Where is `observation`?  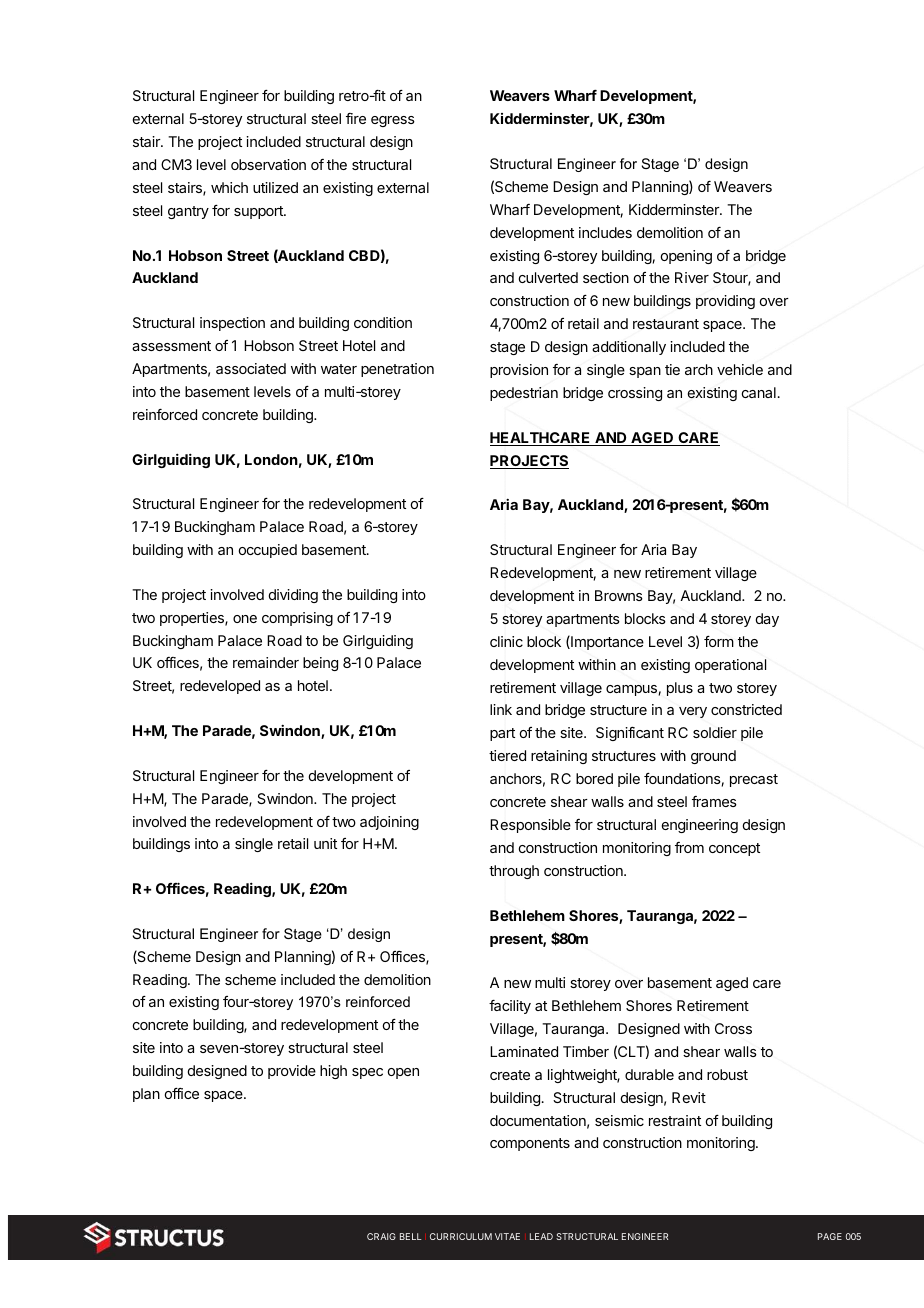
observation is located at coordinates (268, 164).
